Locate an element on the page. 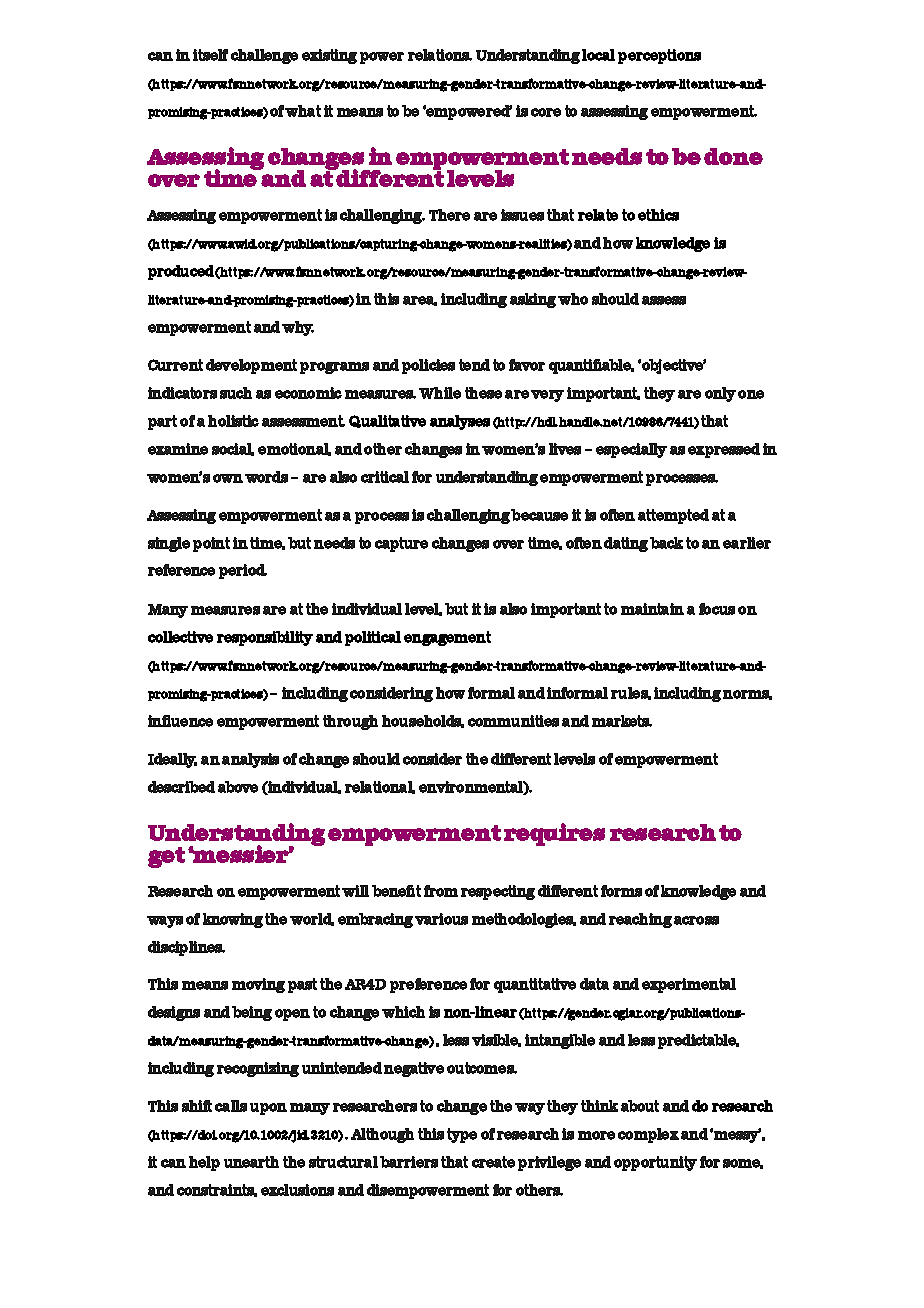  responsibility is located at coordinates (265, 638).
